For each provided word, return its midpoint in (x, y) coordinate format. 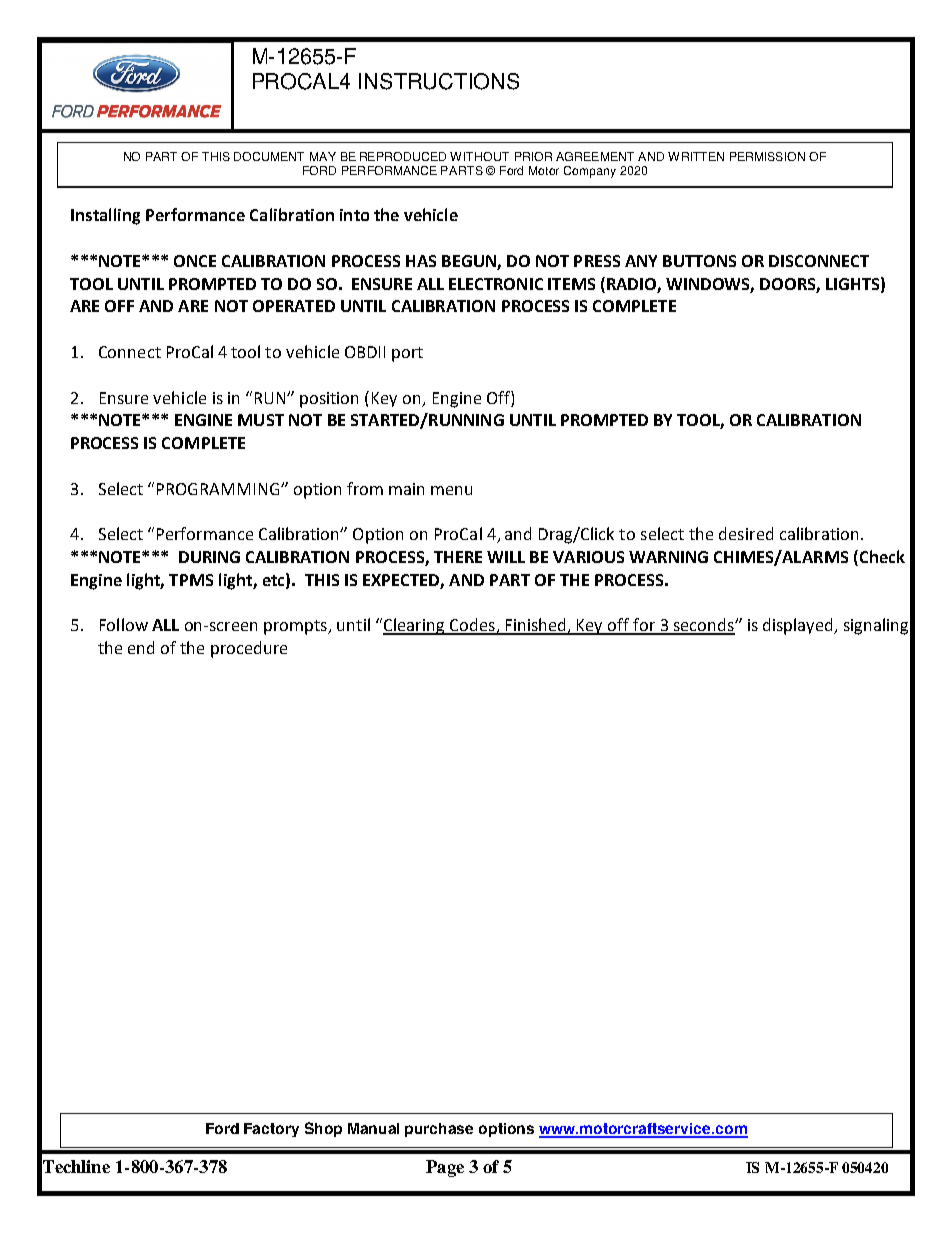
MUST (261, 420)
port (407, 354)
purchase (439, 1130)
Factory (271, 1130)
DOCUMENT (269, 156)
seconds (703, 626)
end (141, 647)
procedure (249, 649)
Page (445, 1168)
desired (746, 533)
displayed (799, 626)
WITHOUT (479, 156)
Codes (472, 626)
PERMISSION (767, 156)
